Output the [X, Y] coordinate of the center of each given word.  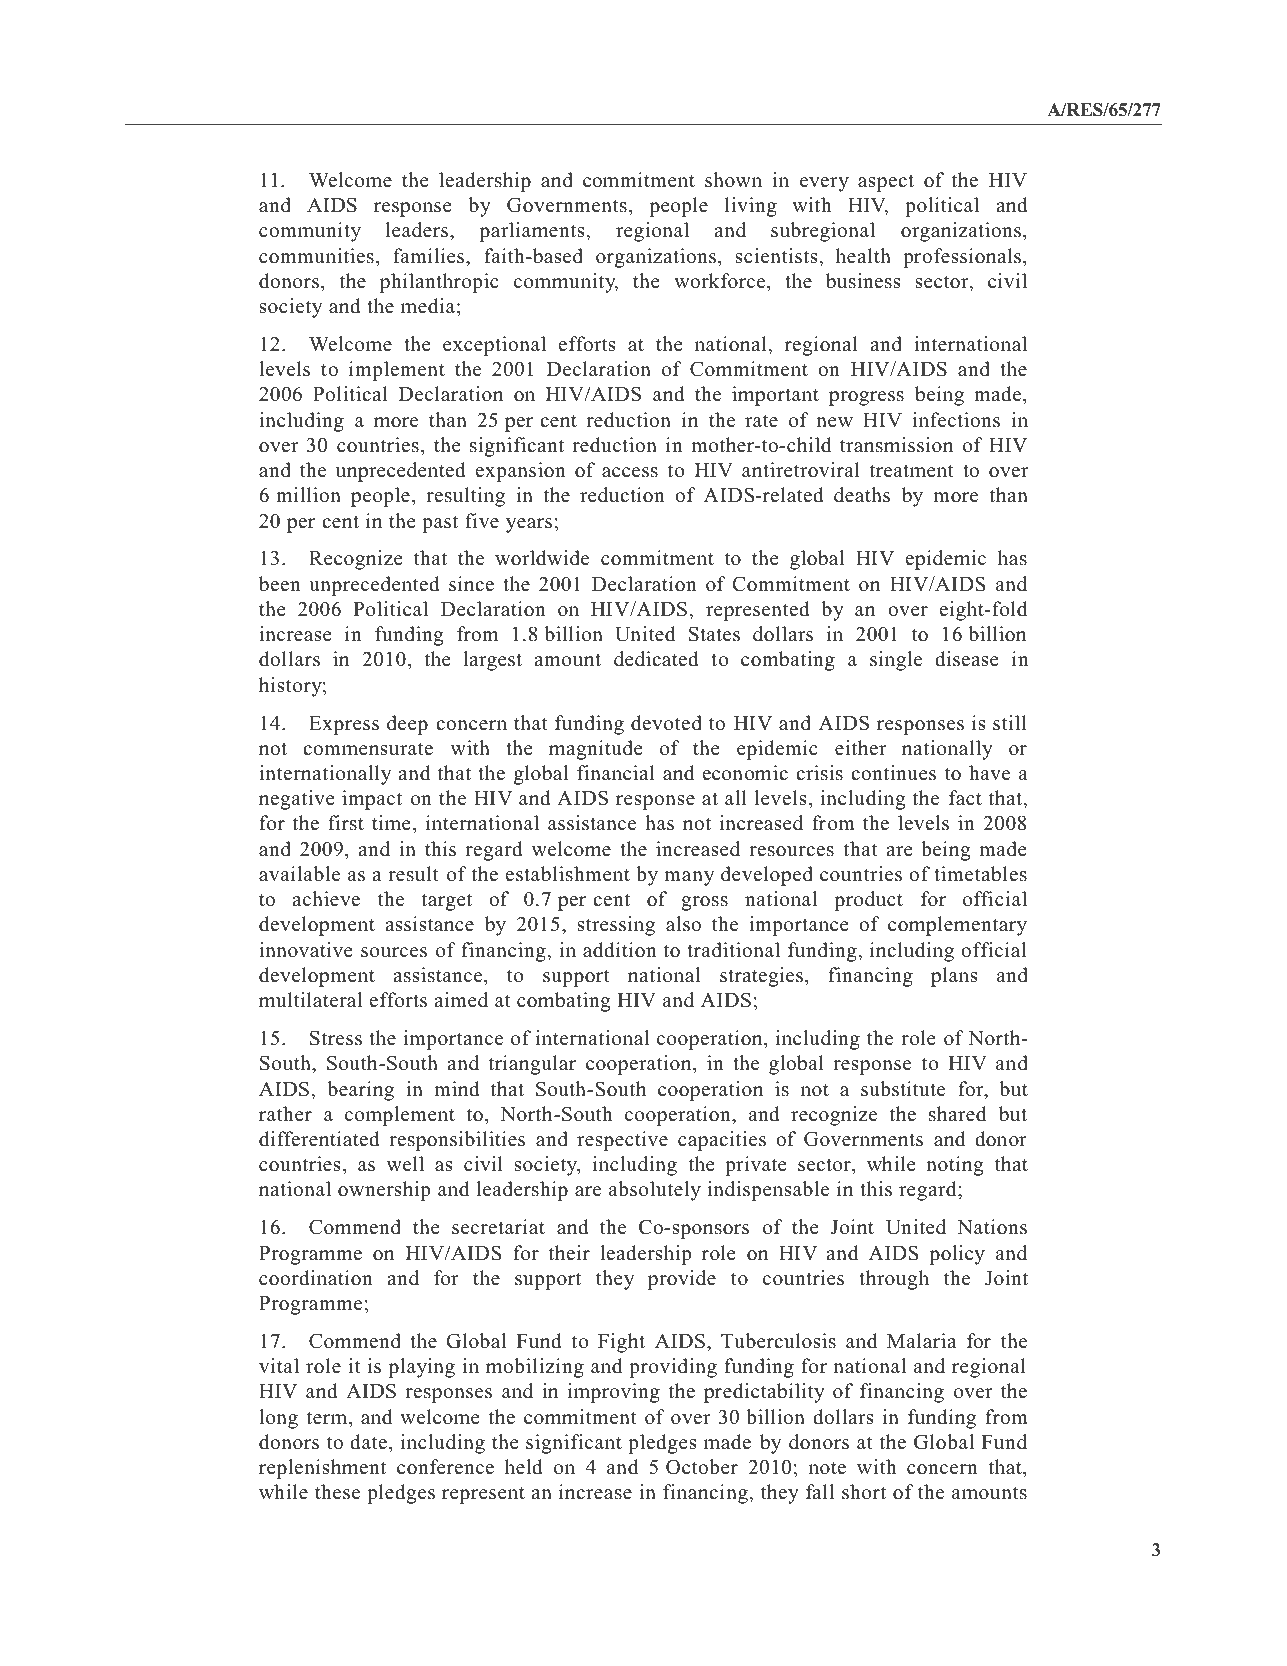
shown [733, 180]
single [896, 661]
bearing [360, 1091]
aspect [886, 183]
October [702, 1467]
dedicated [656, 659]
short [864, 1492]
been [280, 584]
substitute [903, 1089]
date [368, 1442]
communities [316, 256]
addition [620, 950]
